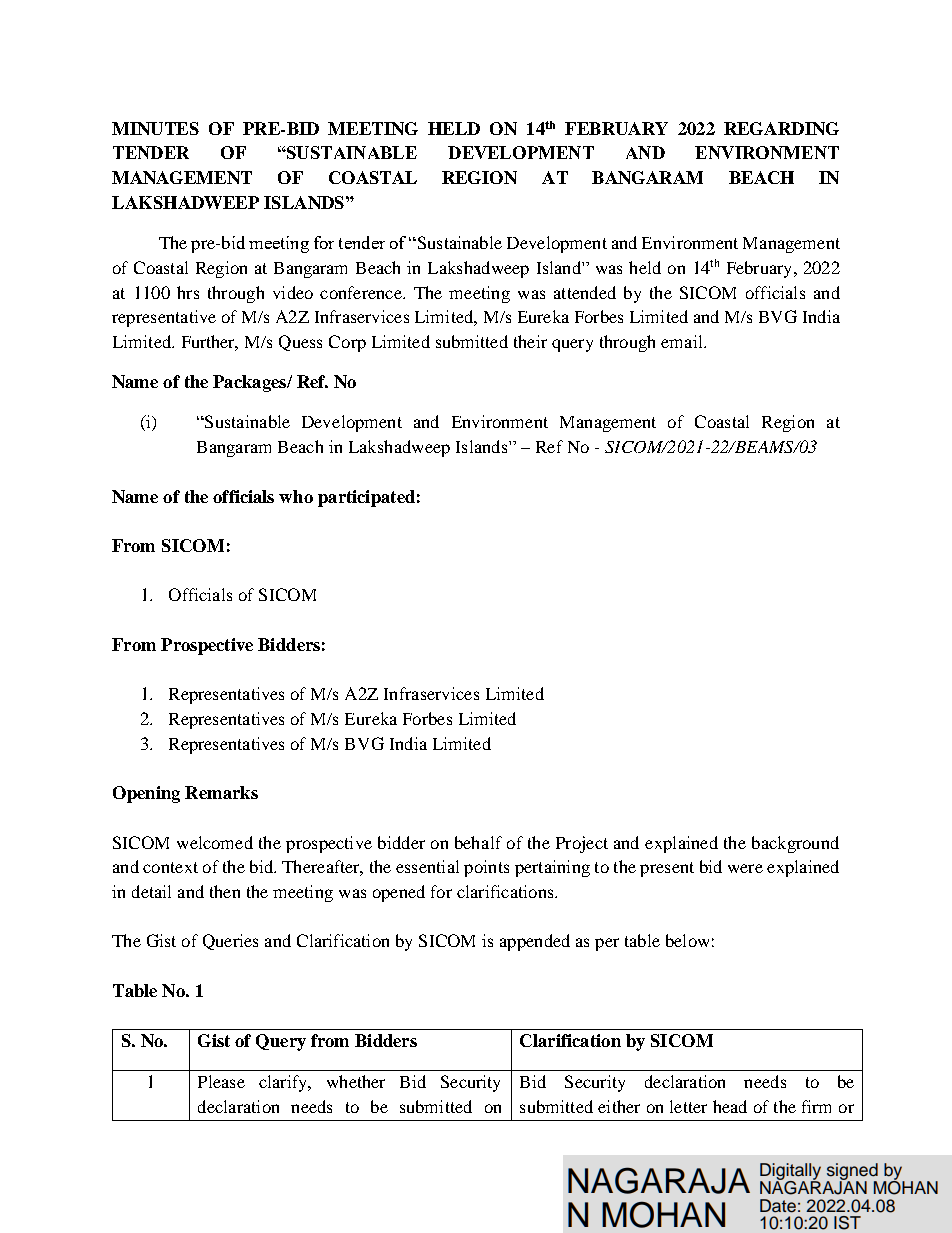 This screenshot has width=952, height=1233. What do you see at coordinates (478, 842) in the screenshot?
I see `behalf` at bounding box center [478, 842].
